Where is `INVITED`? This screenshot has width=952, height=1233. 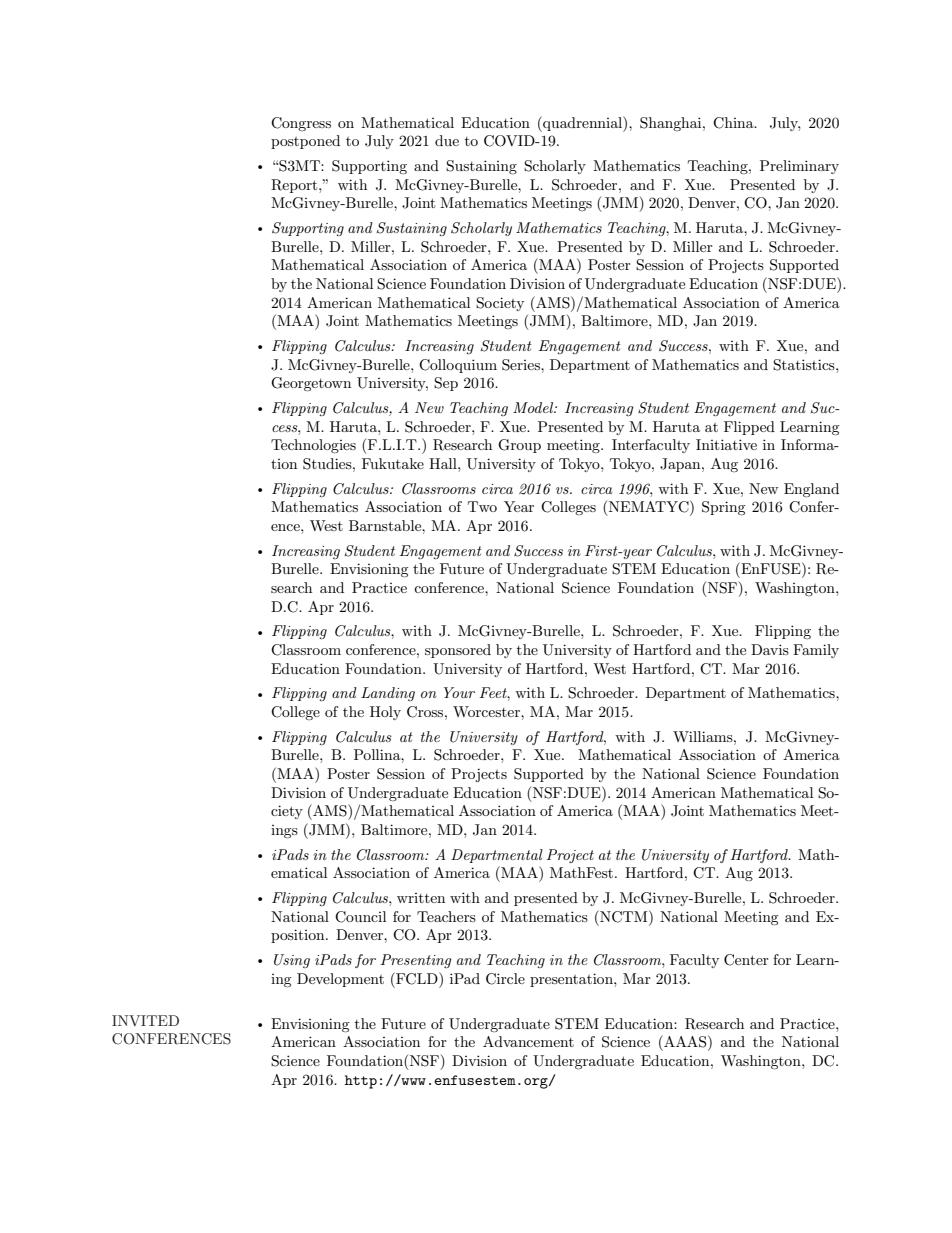
INVITED is located at coordinates (145, 1020).
